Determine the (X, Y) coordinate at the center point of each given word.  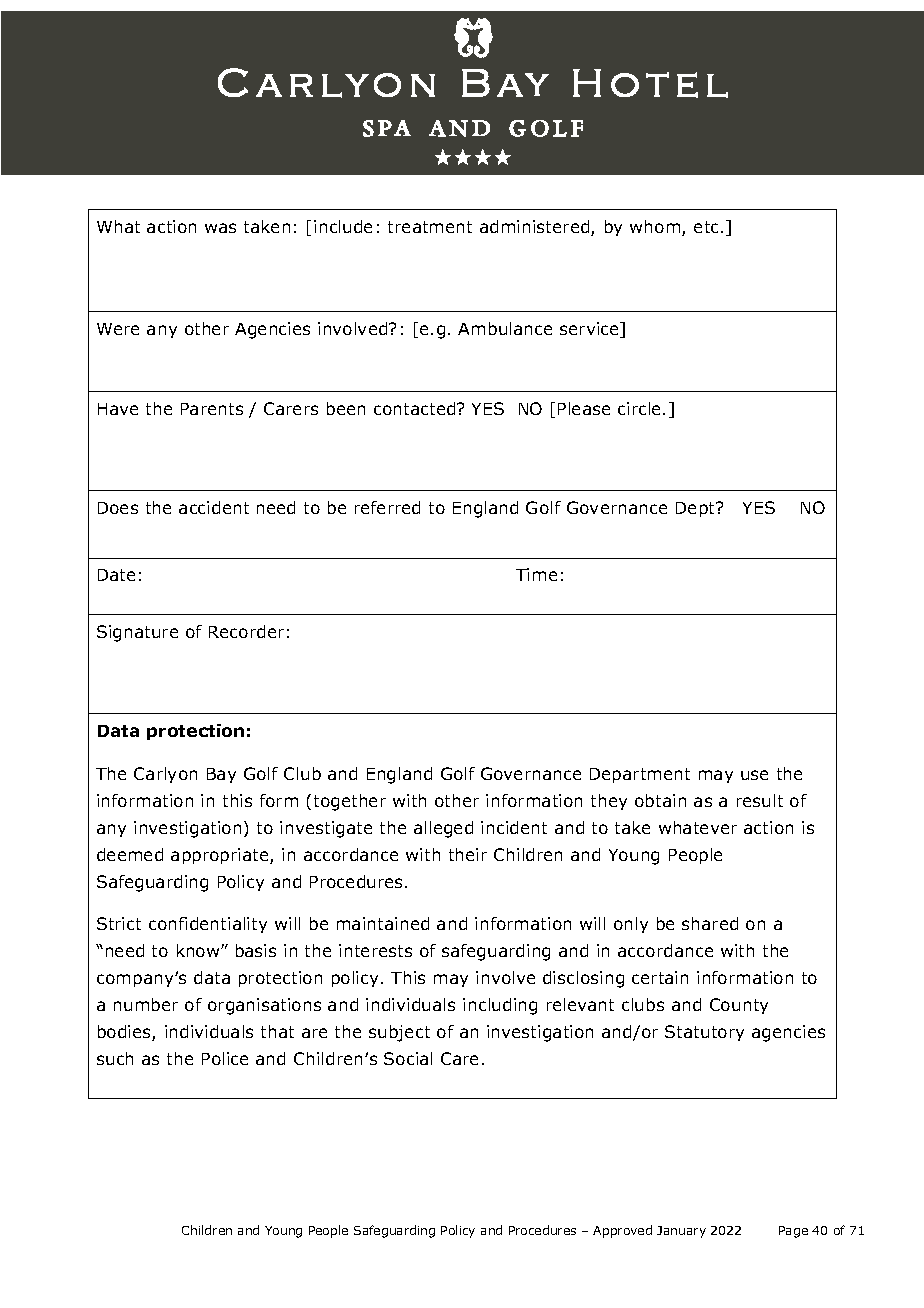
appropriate (221, 856)
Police (225, 1058)
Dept (697, 509)
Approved (622, 1231)
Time (536, 574)
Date (116, 575)
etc (708, 227)
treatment (430, 227)
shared (710, 923)
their (468, 854)
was (220, 228)
